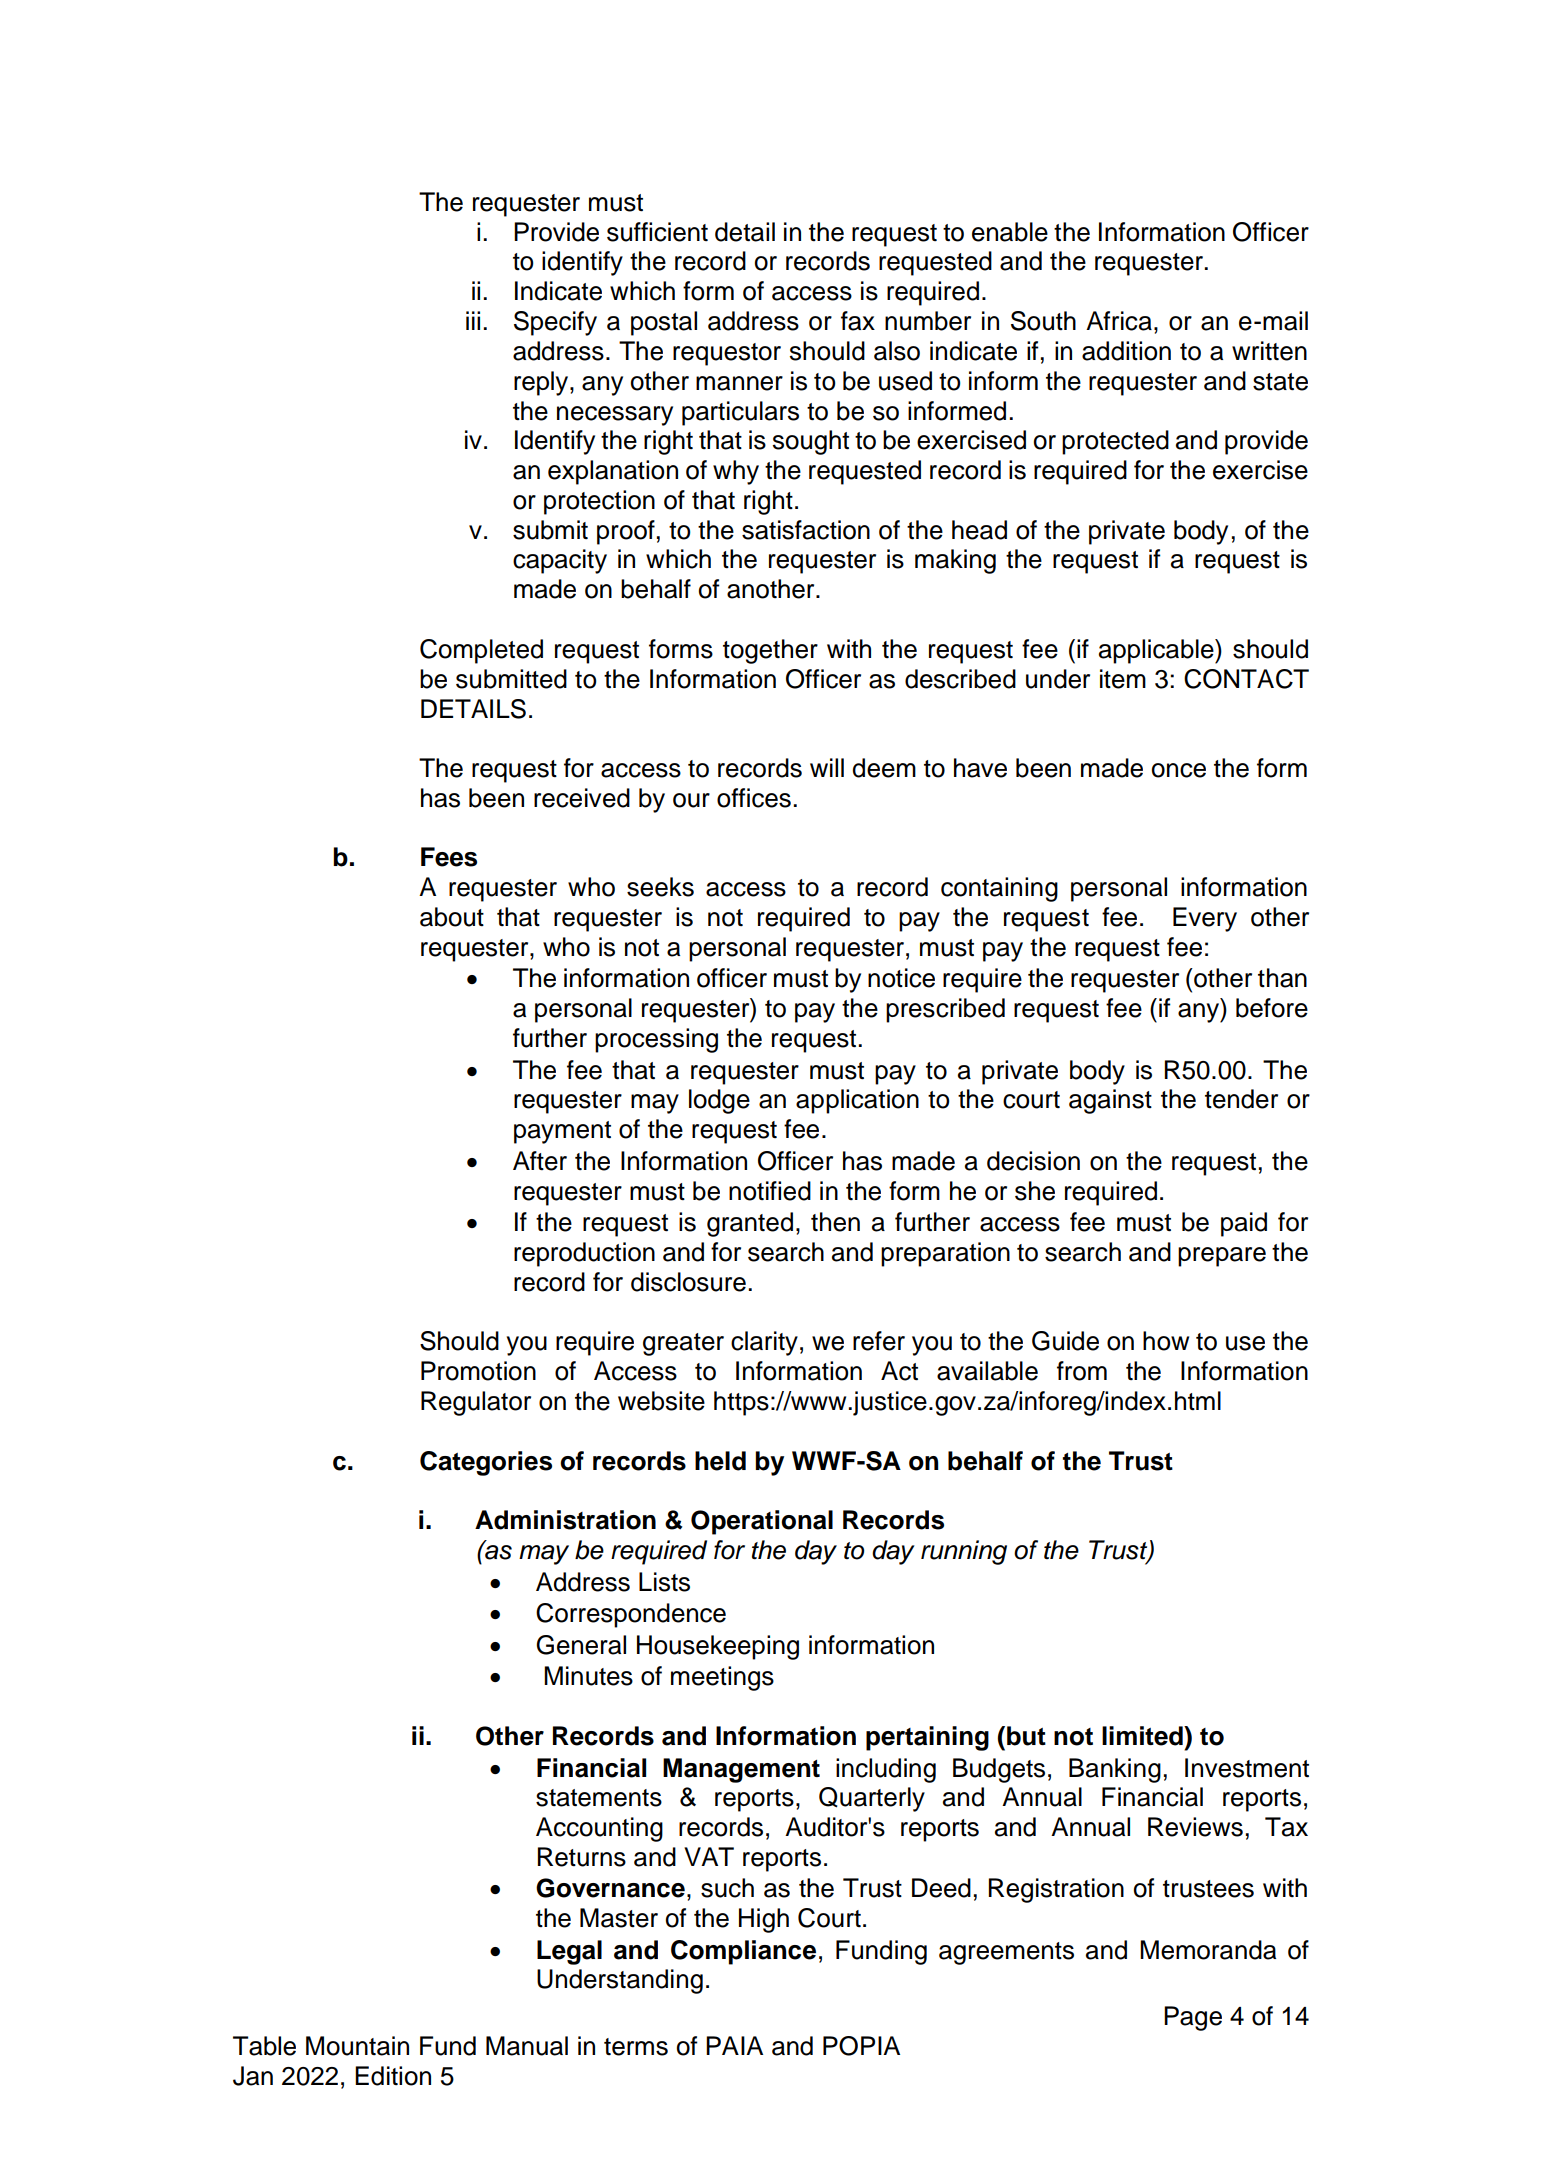 The image size is (1542, 2182). Describe the element at coordinates (1205, 919) in the page. I see `Every` at that location.
